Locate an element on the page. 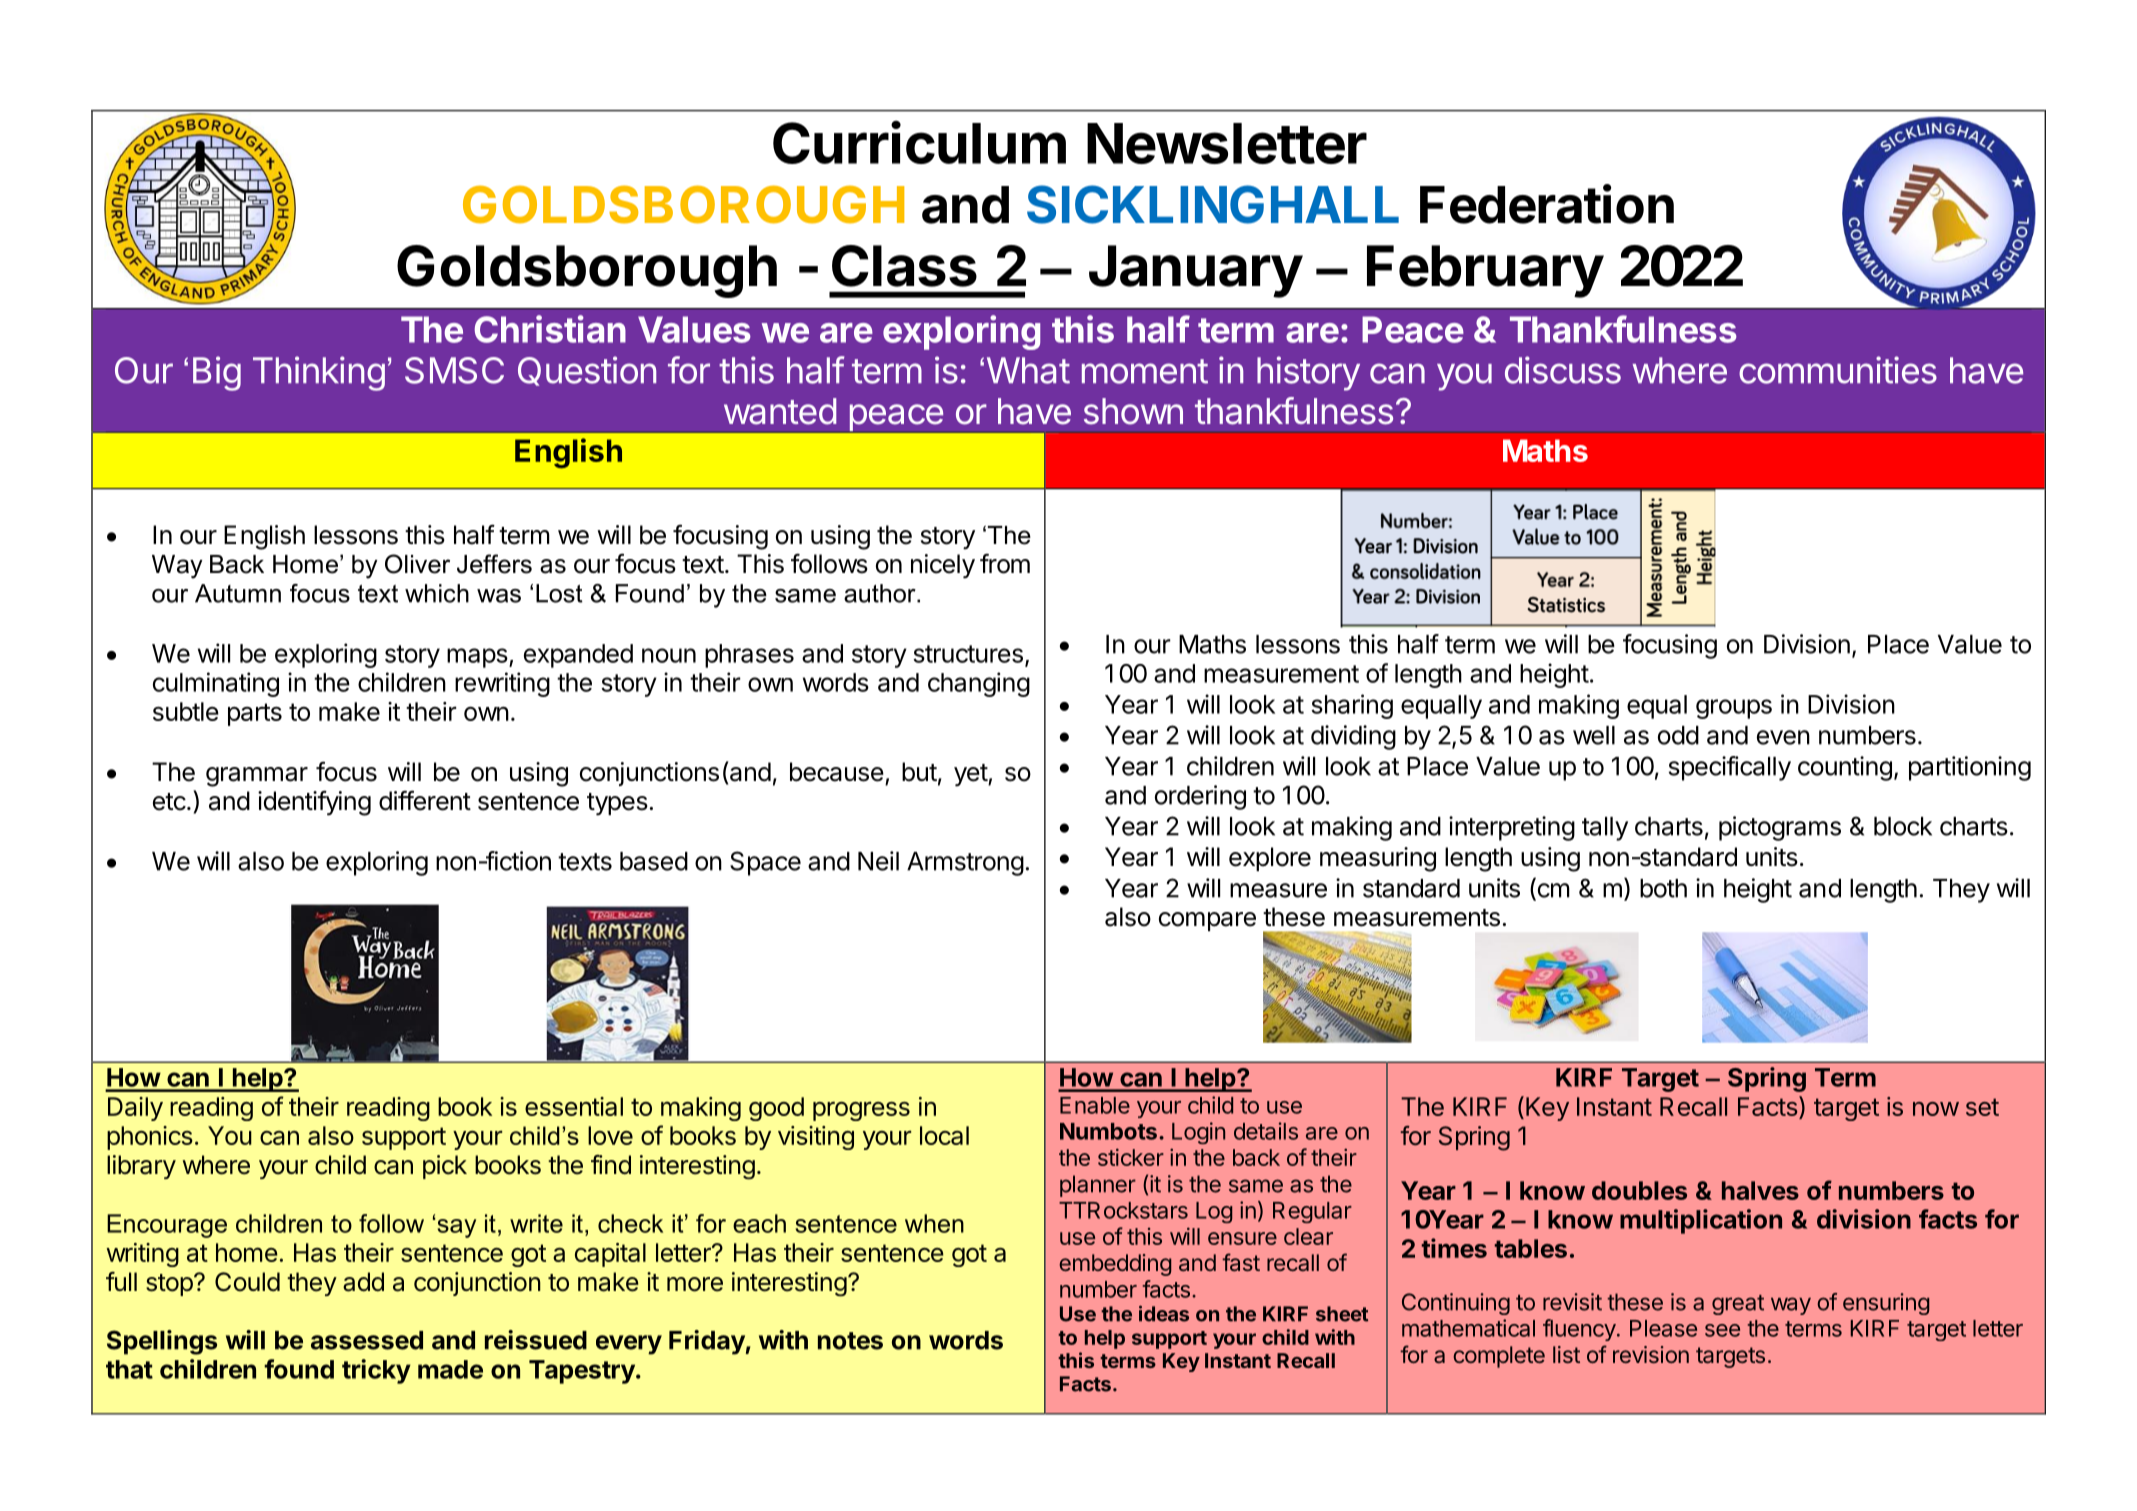  Christian is located at coordinates (550, 329).
